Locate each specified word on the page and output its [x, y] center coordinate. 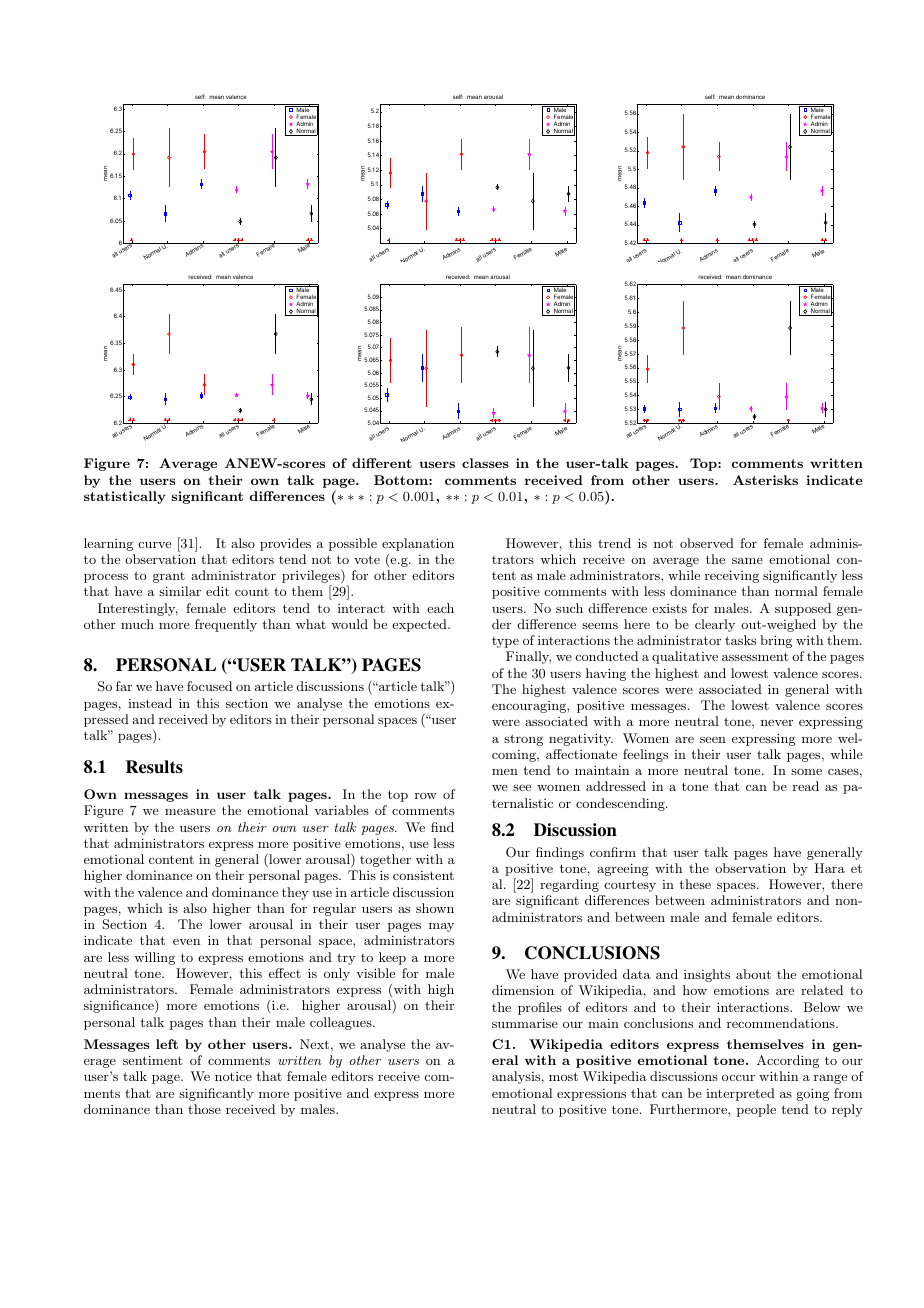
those [204, 1109]
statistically [125, 497]
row [426, 796]
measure [190, 812]
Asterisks [765, 480]
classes [485, 463]
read [806, 786]
